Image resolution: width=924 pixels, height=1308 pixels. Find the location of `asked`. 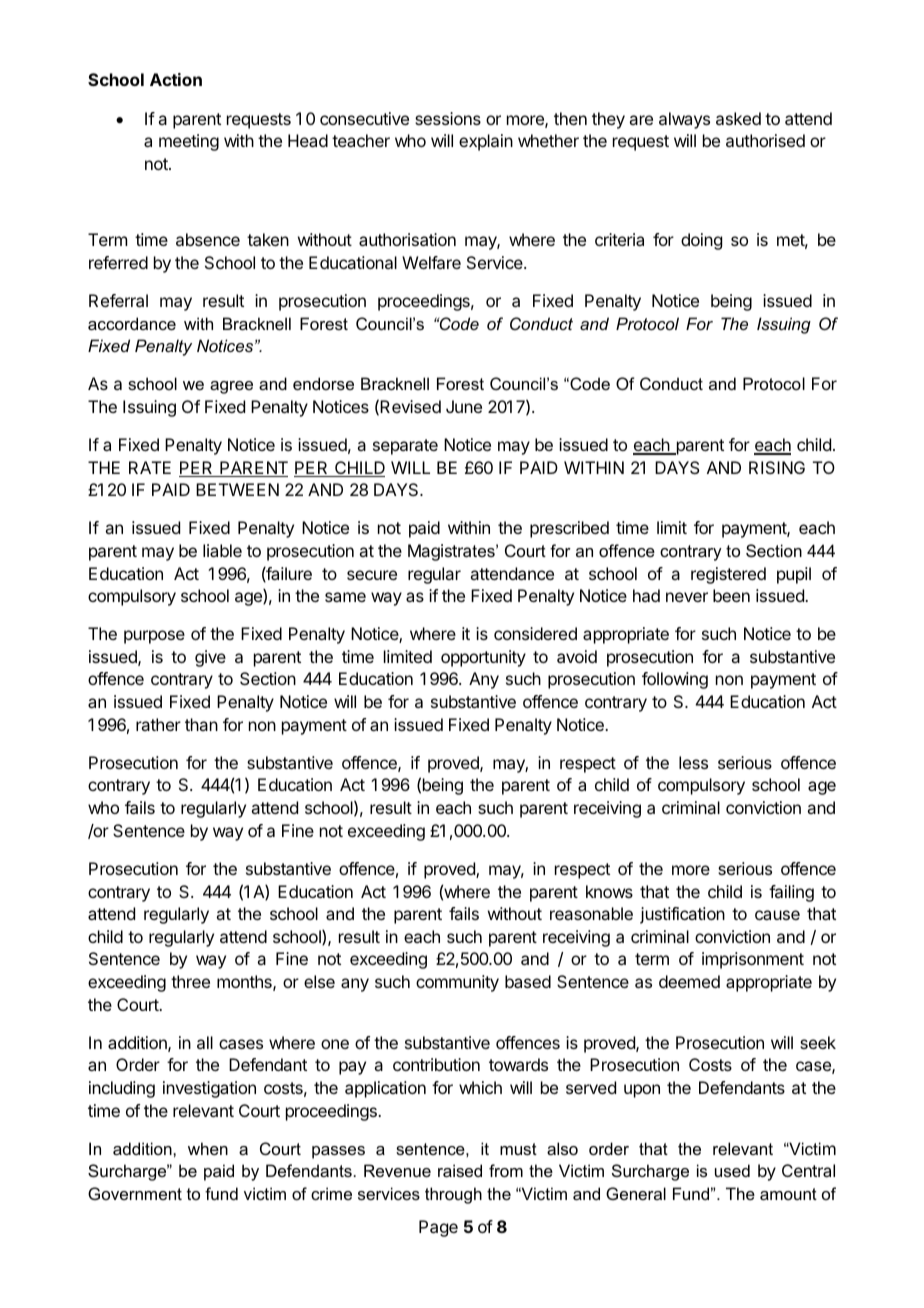

asked is located at coordinates (738, 118).
